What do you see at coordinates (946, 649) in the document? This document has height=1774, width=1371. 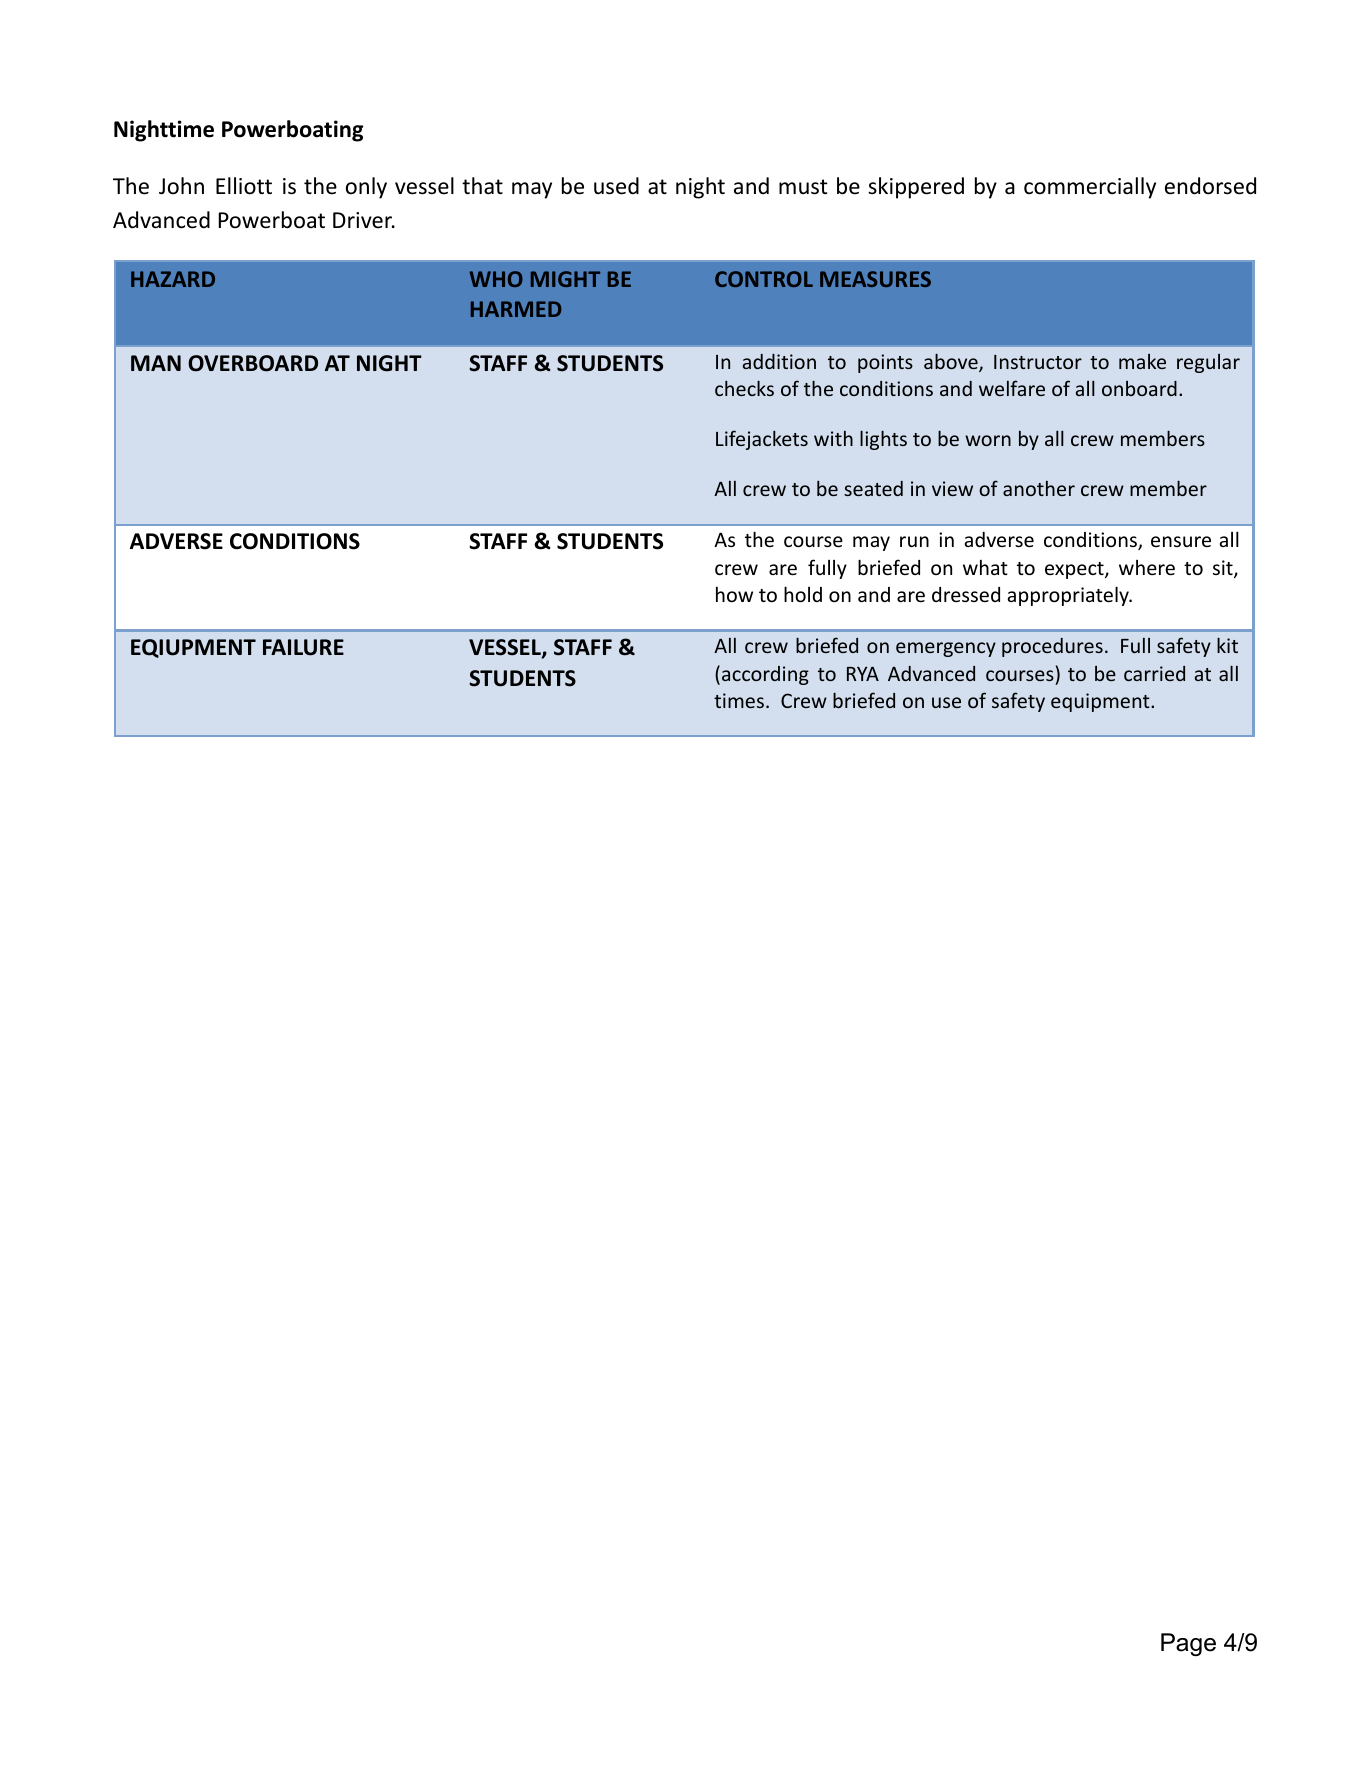 I see `emergency` at bounding box center [946, 649].
